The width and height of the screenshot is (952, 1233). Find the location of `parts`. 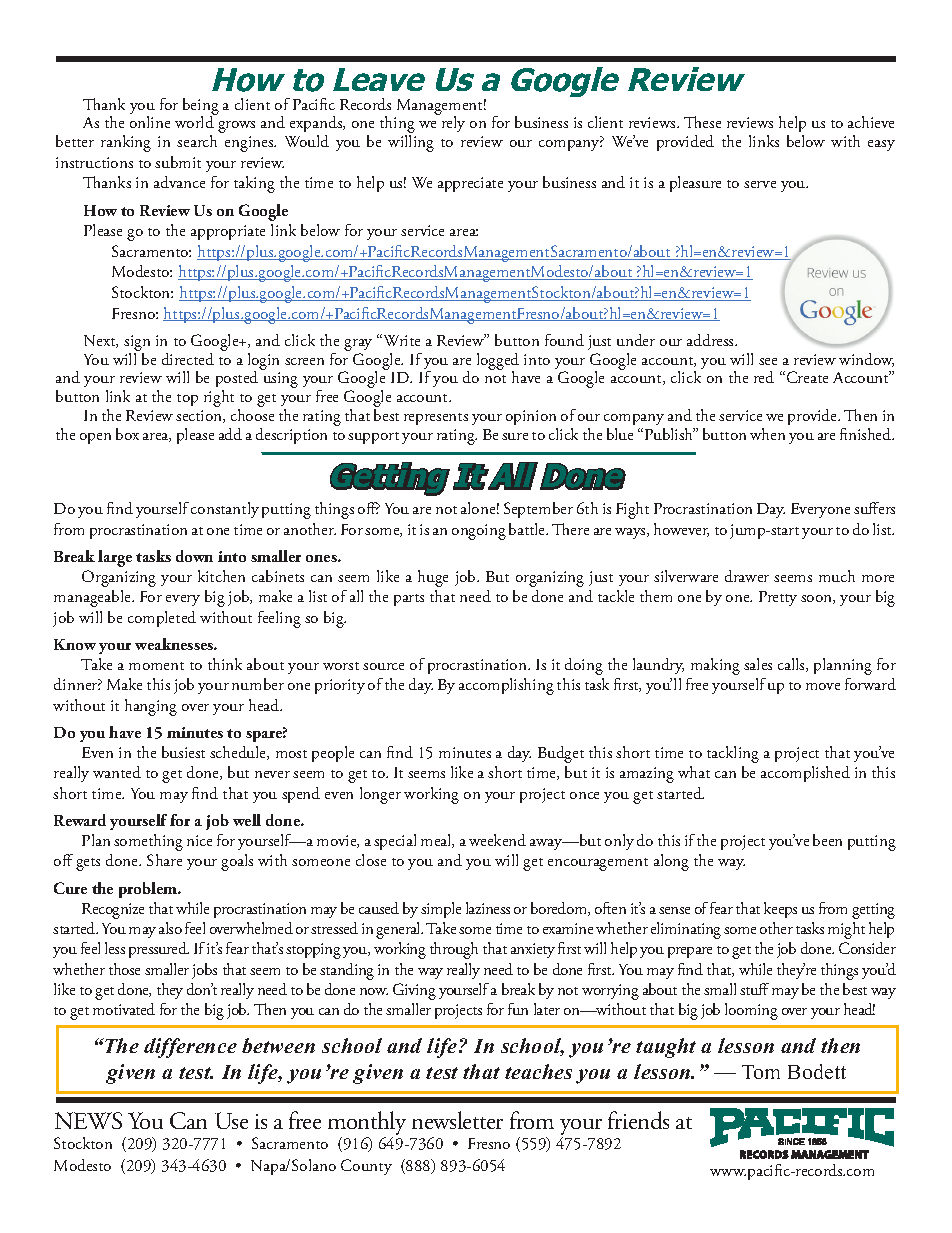

parts is located at coordinates (409, 600).
